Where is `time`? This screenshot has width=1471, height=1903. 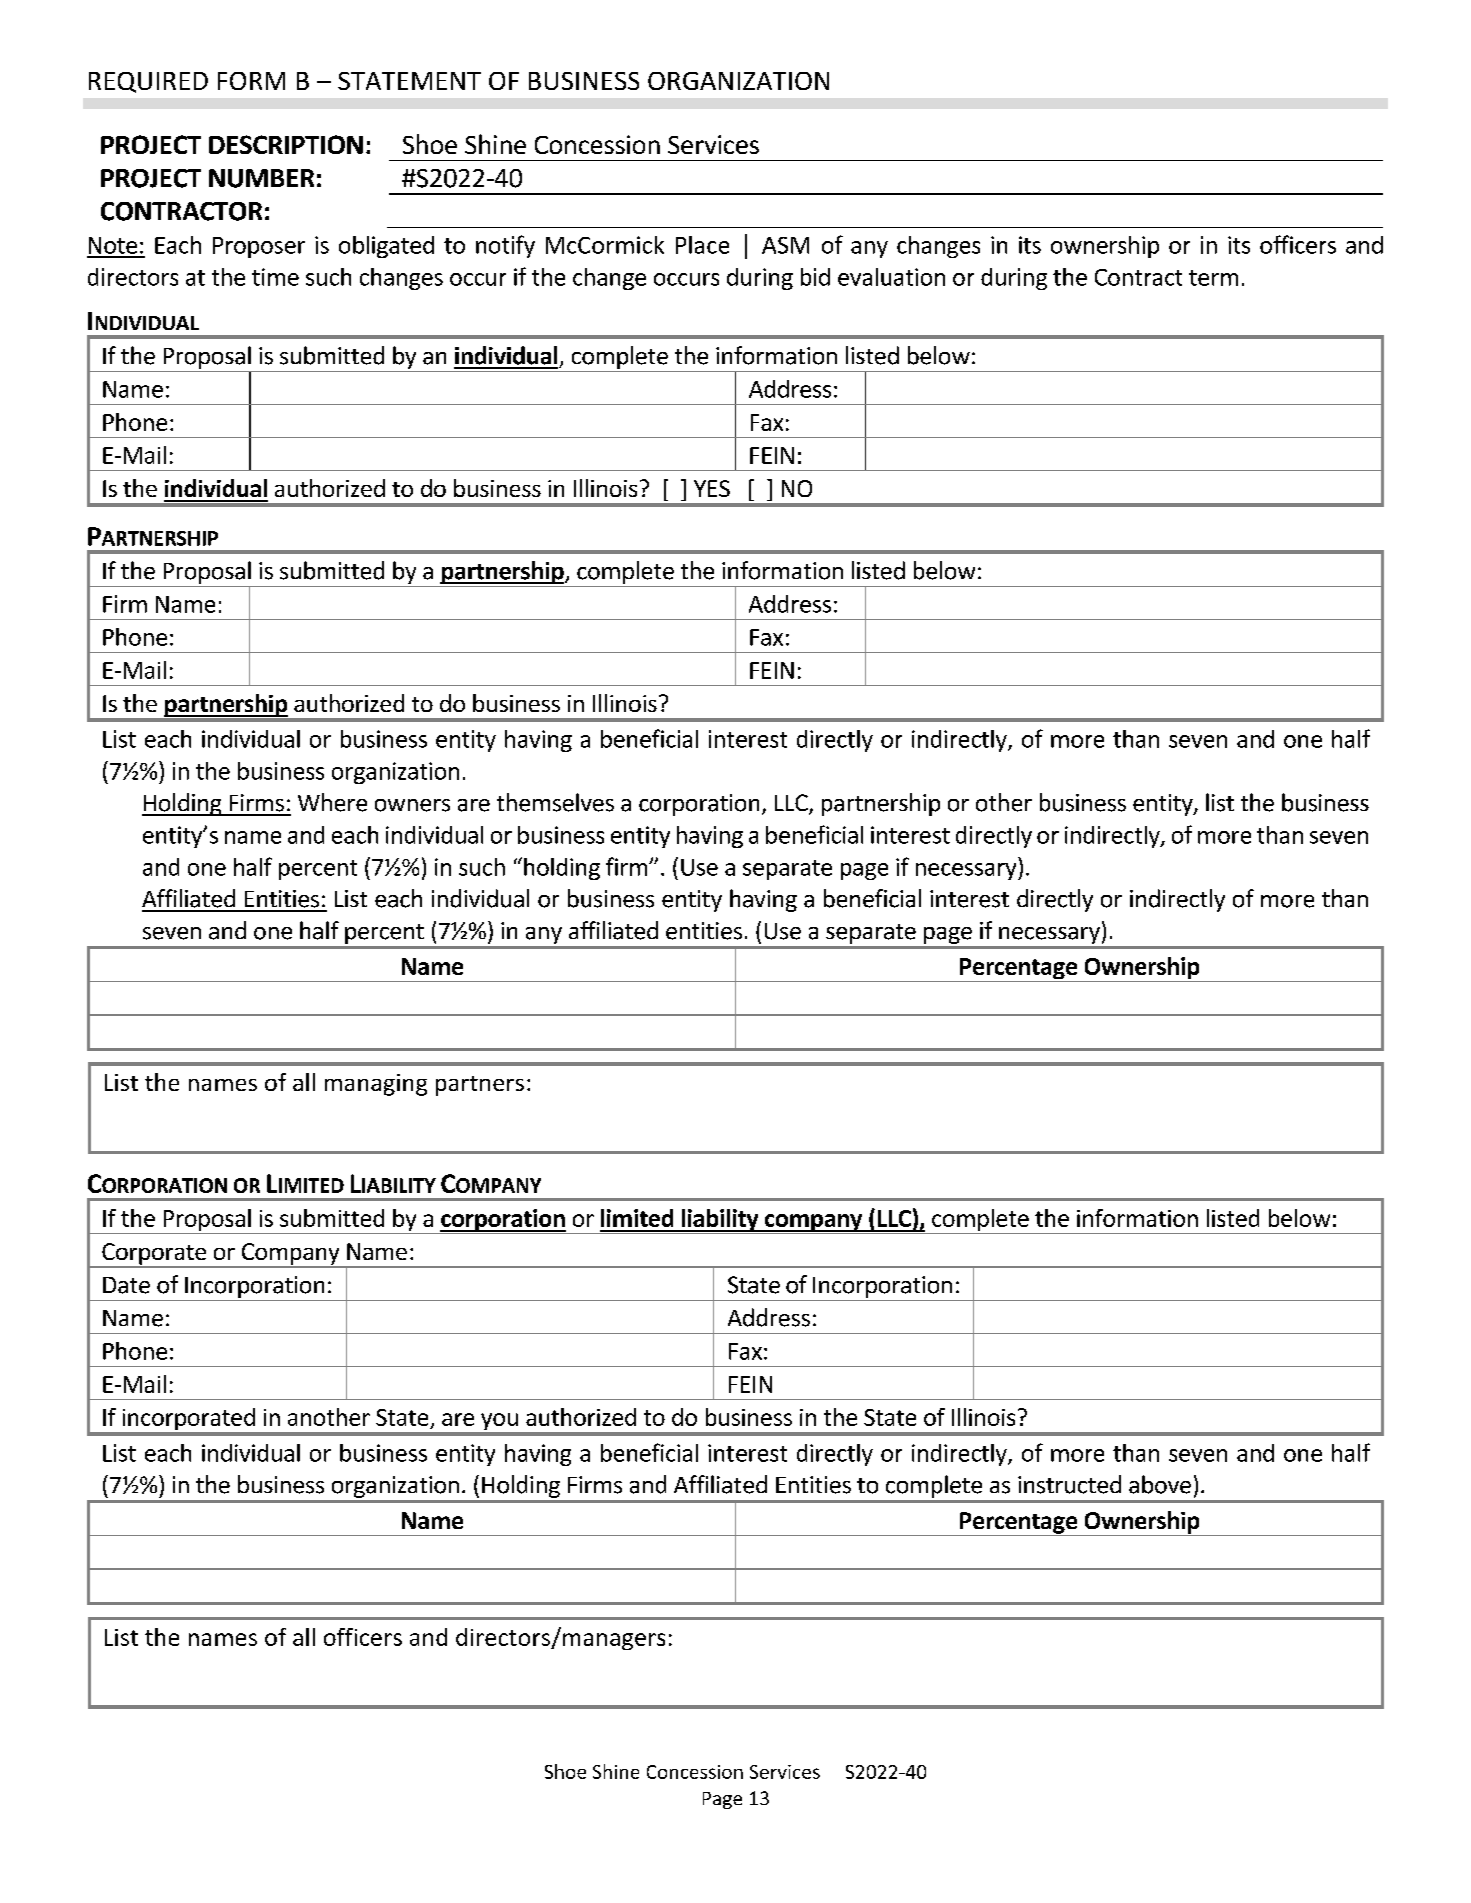
time is located at coordinates (275, 277).
